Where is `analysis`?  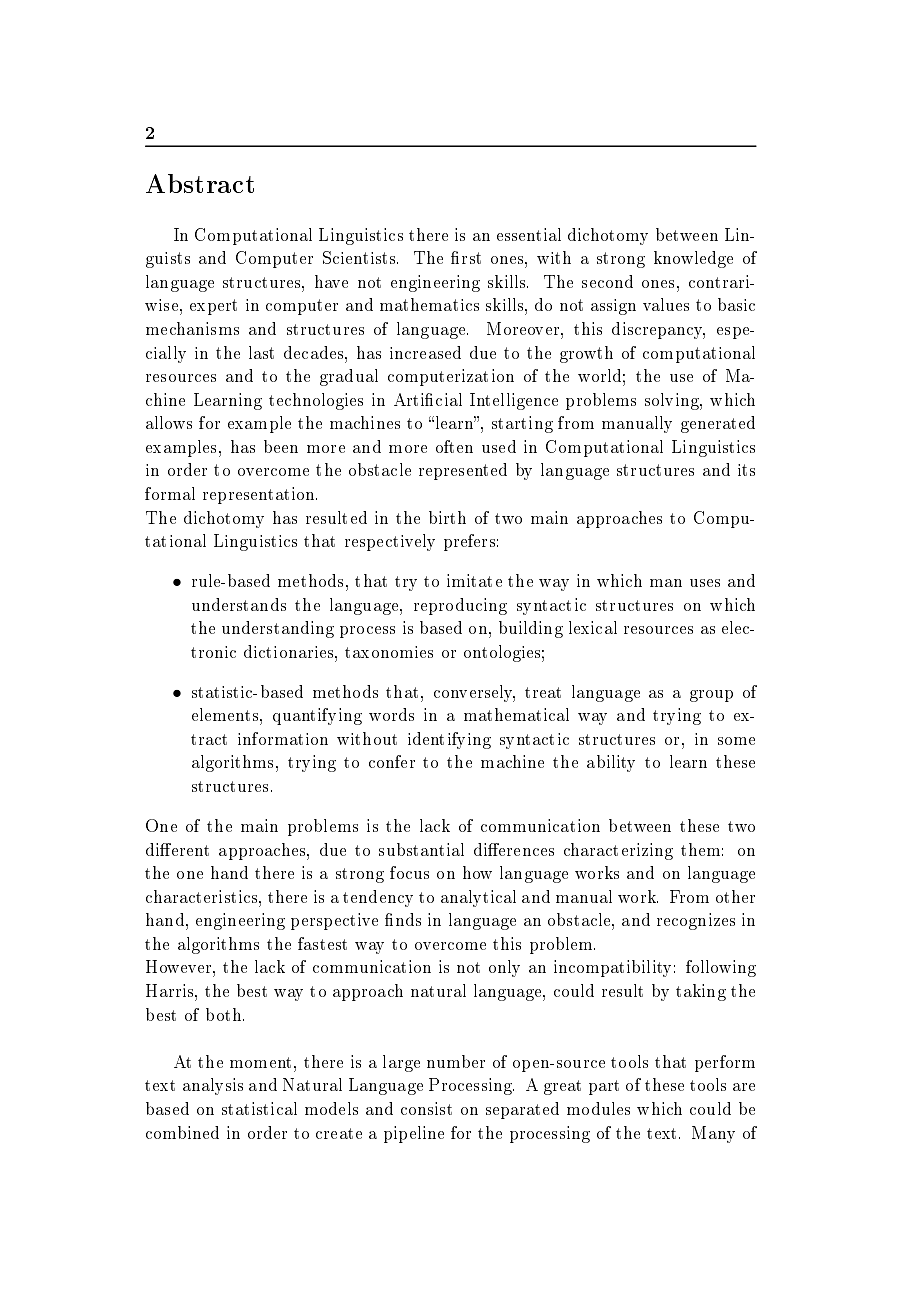 analysis is located at coordinates (213, 1086).
